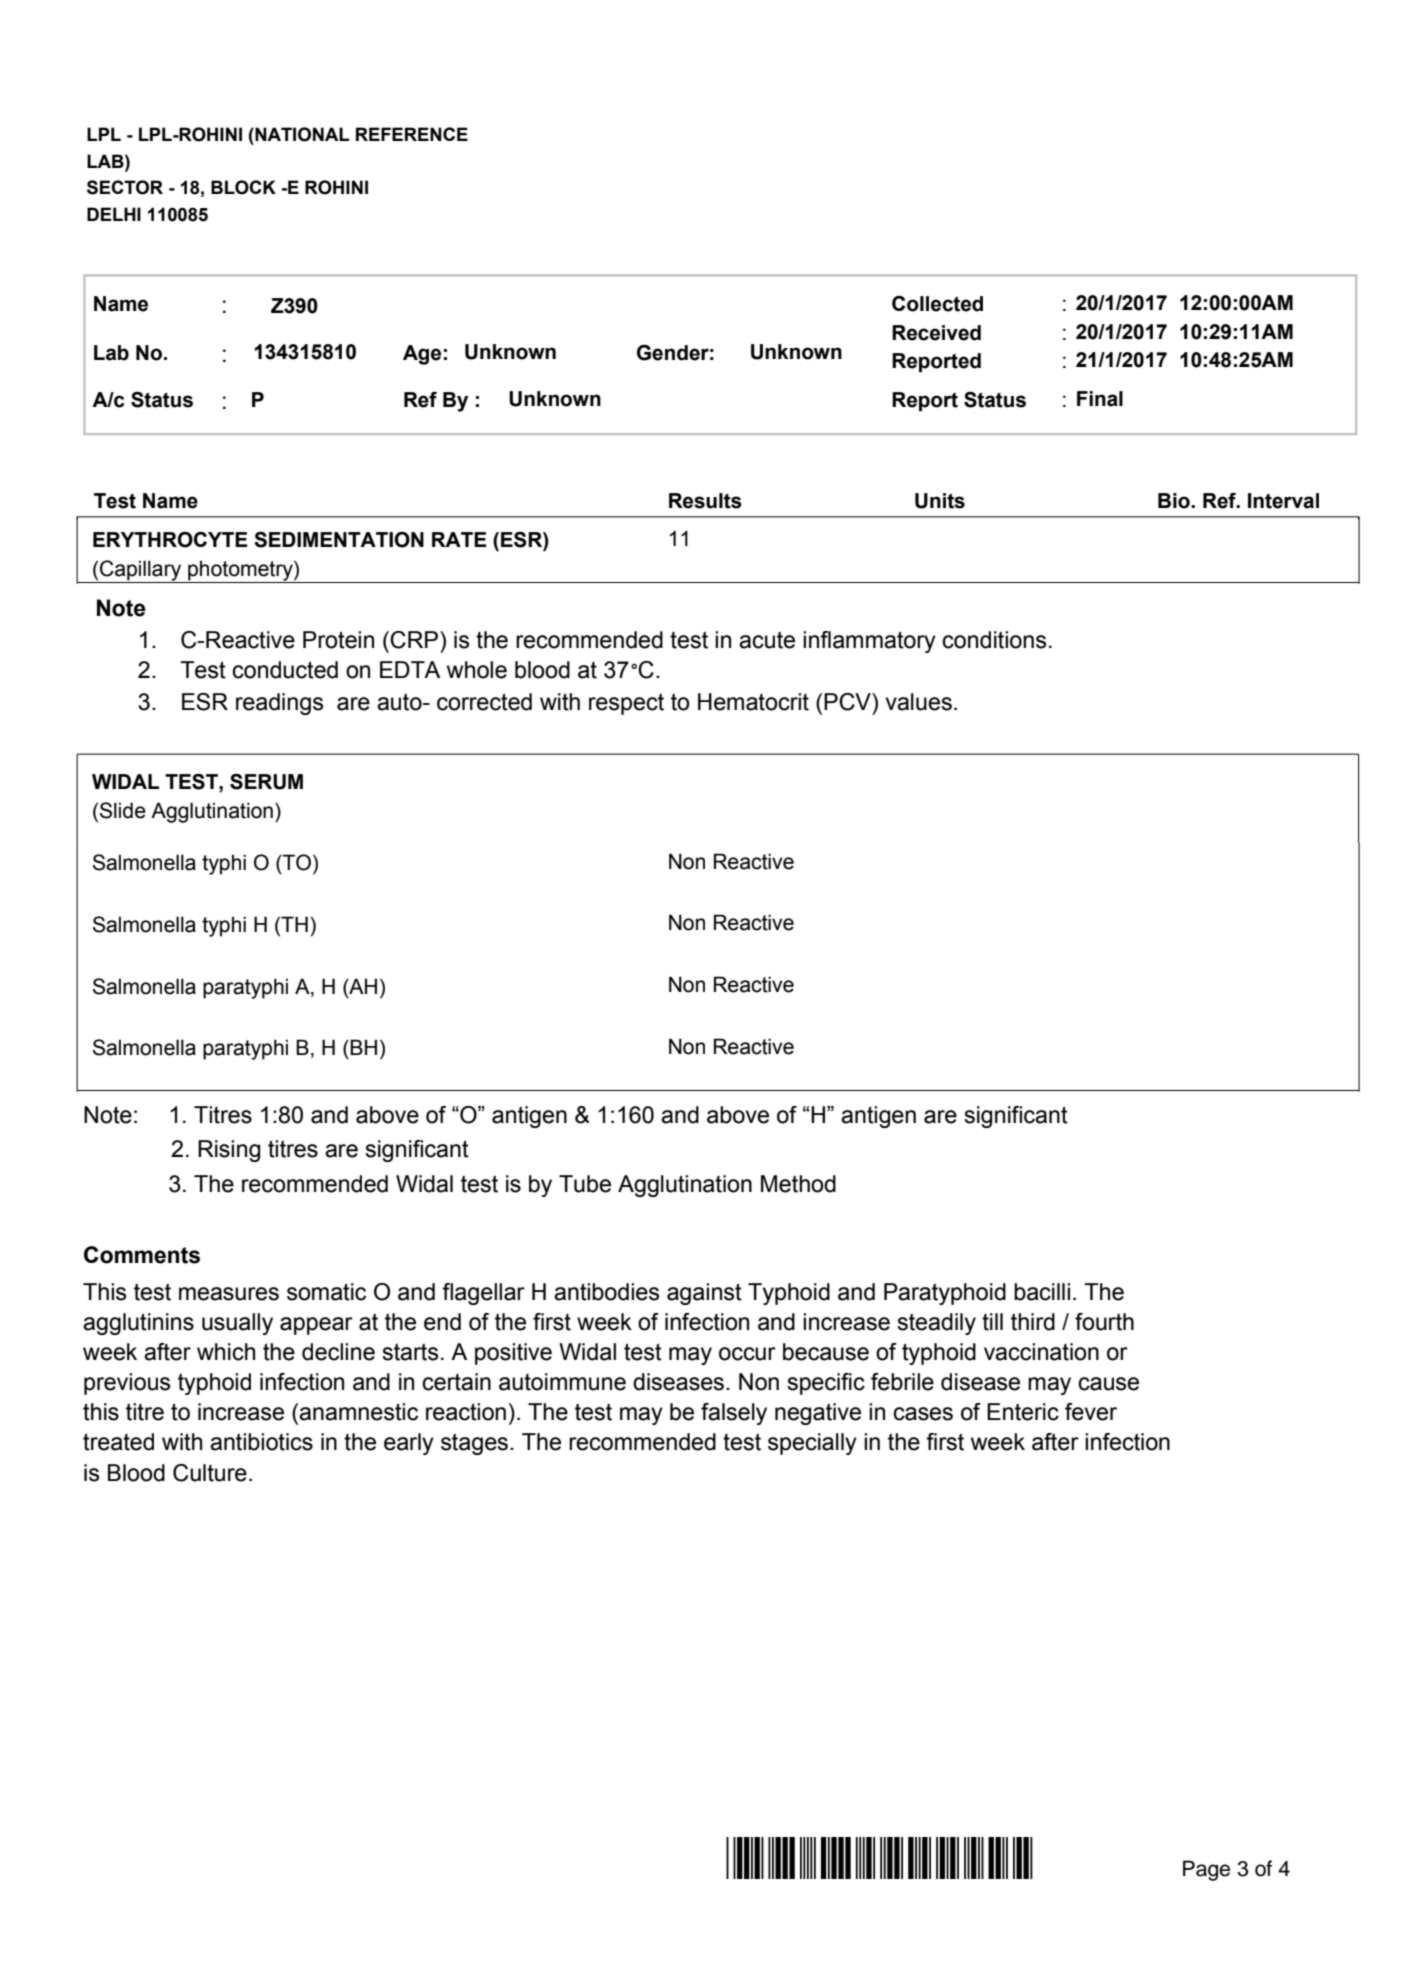 This document has width=1406, height=1987. I want to click on Collected, so click(937, 304).
